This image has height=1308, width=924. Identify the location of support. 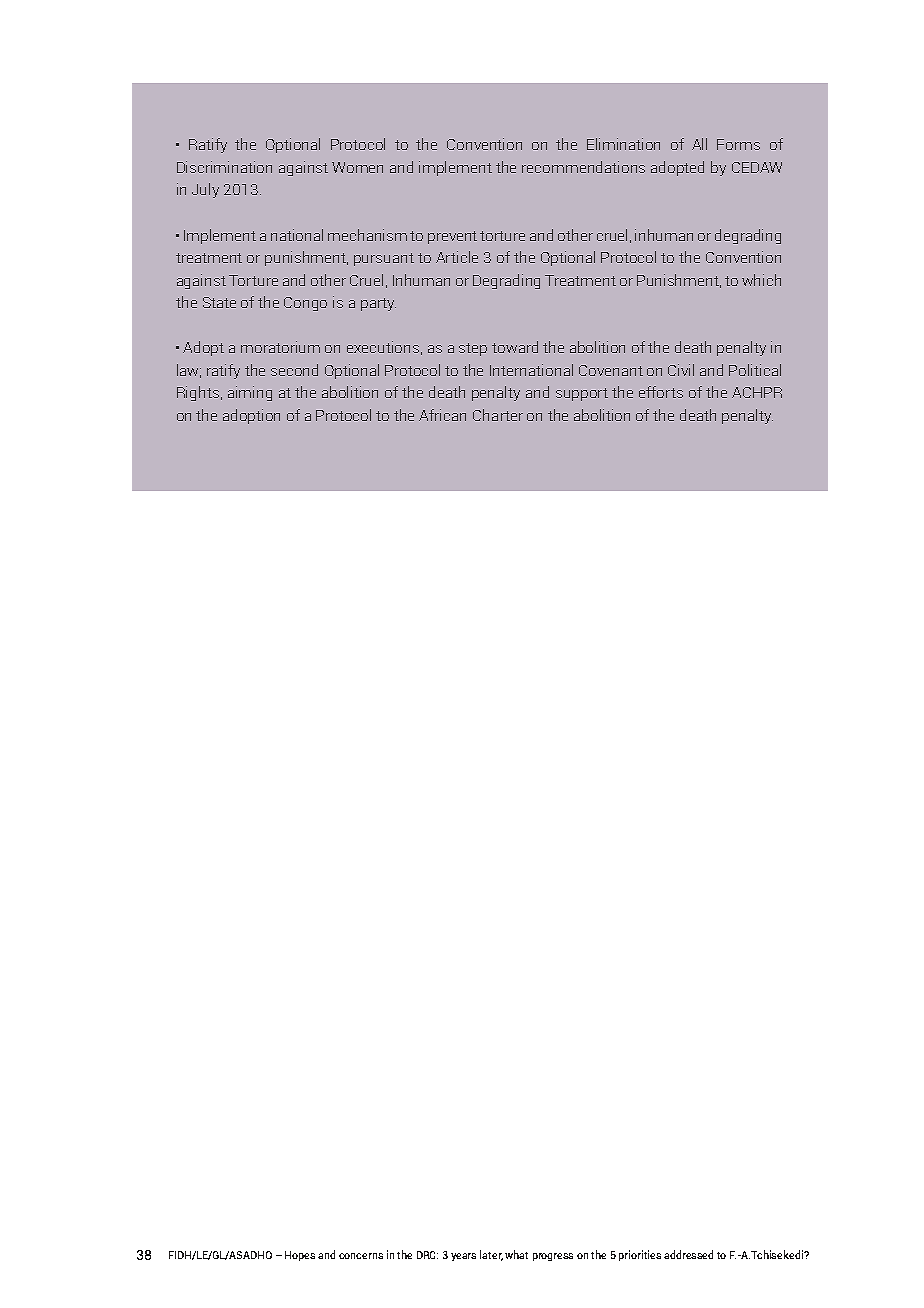
(582, 394).
